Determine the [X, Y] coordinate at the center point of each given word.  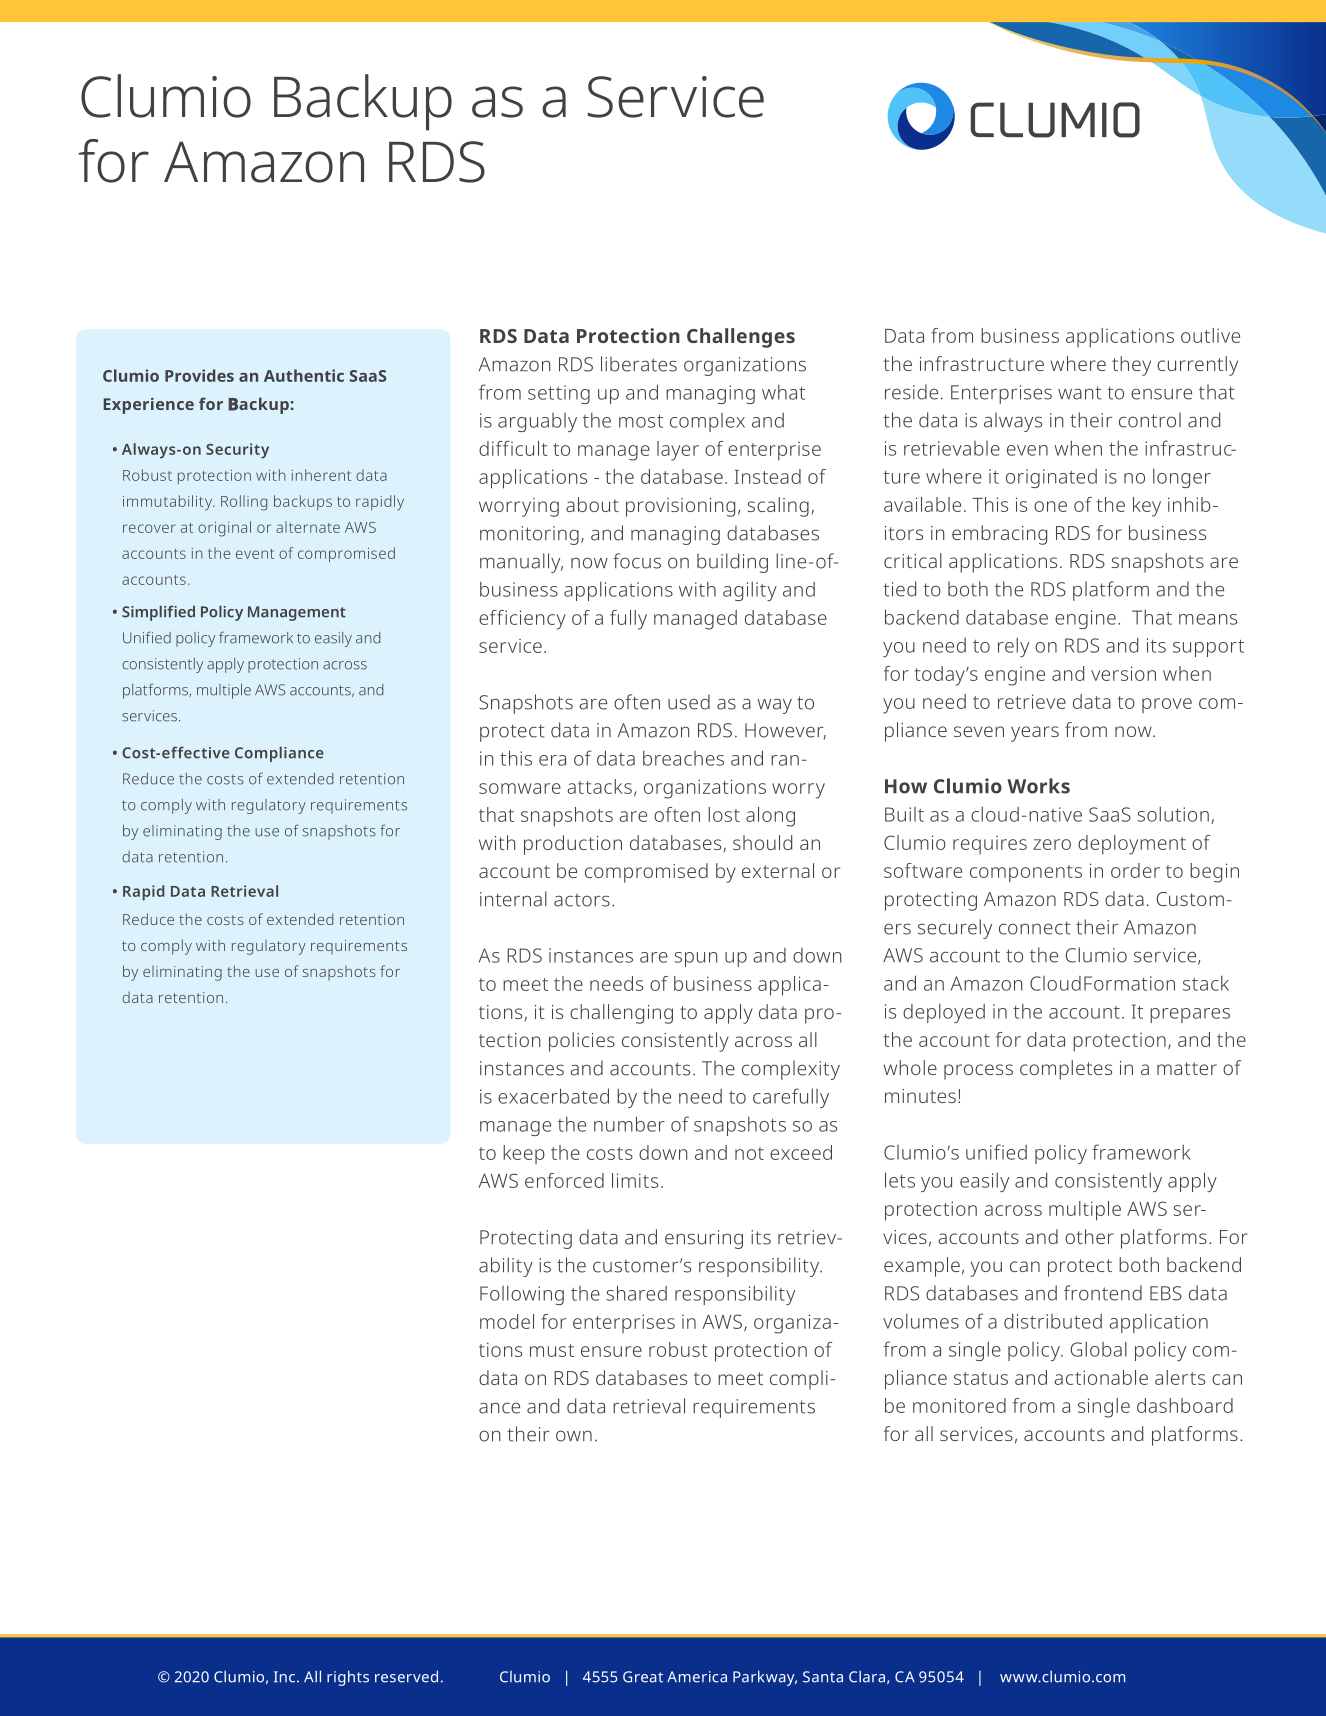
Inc [286, 1677]
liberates [639, 364]
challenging [621, 1014]
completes [1066, 1070]
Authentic [304, 375]
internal [513, 899]
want [1080, 393]
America [697, 1677]
